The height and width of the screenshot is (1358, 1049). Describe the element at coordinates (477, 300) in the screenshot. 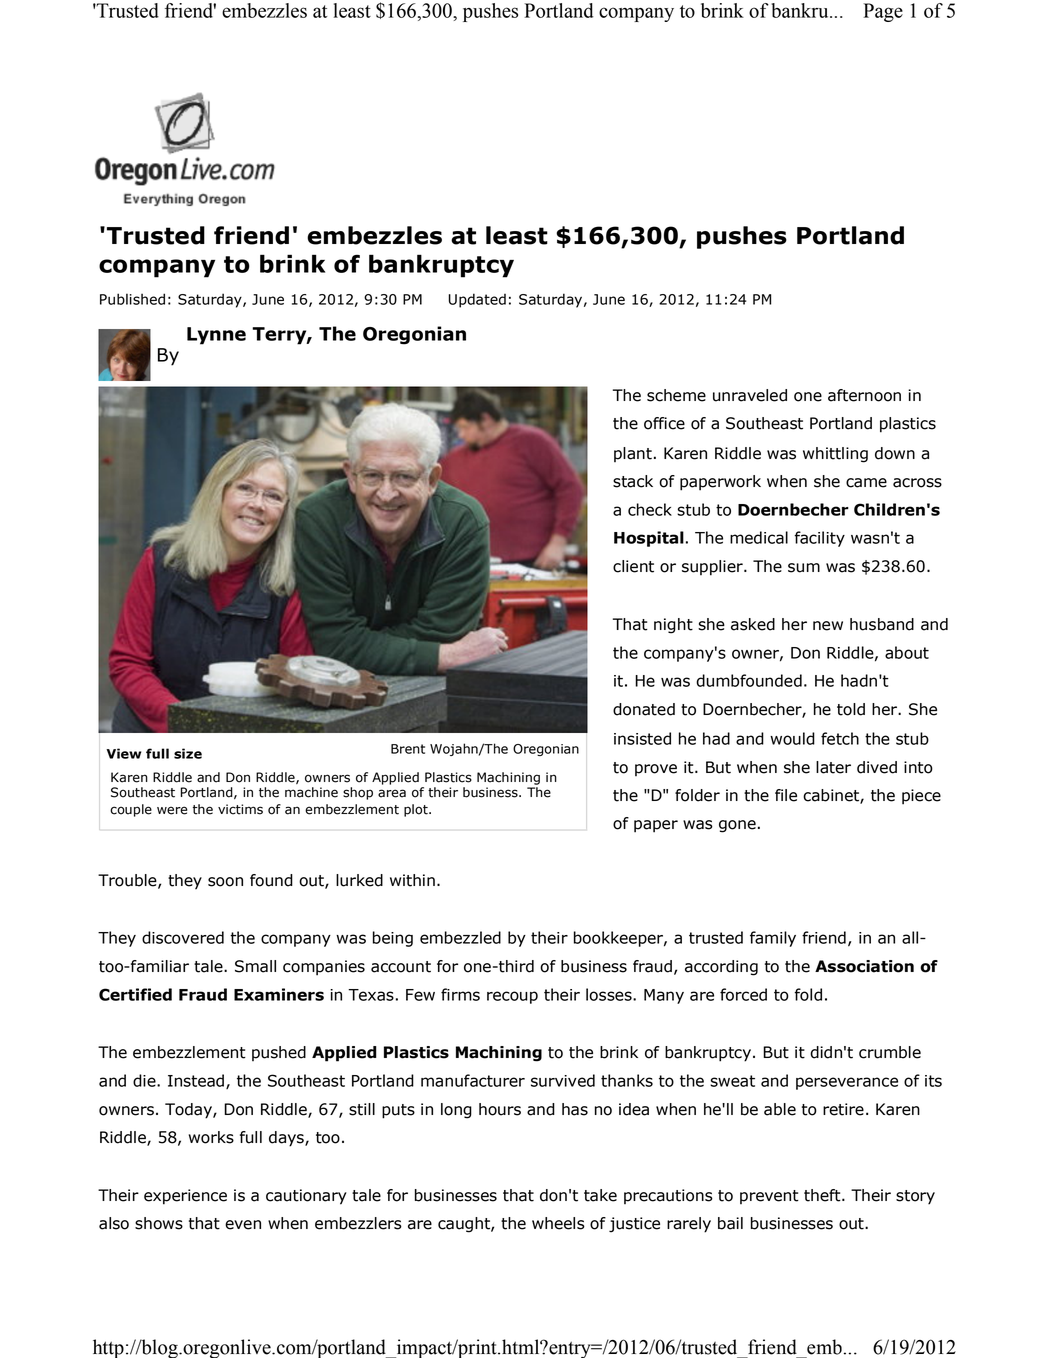

I see `Updated` at that location.
